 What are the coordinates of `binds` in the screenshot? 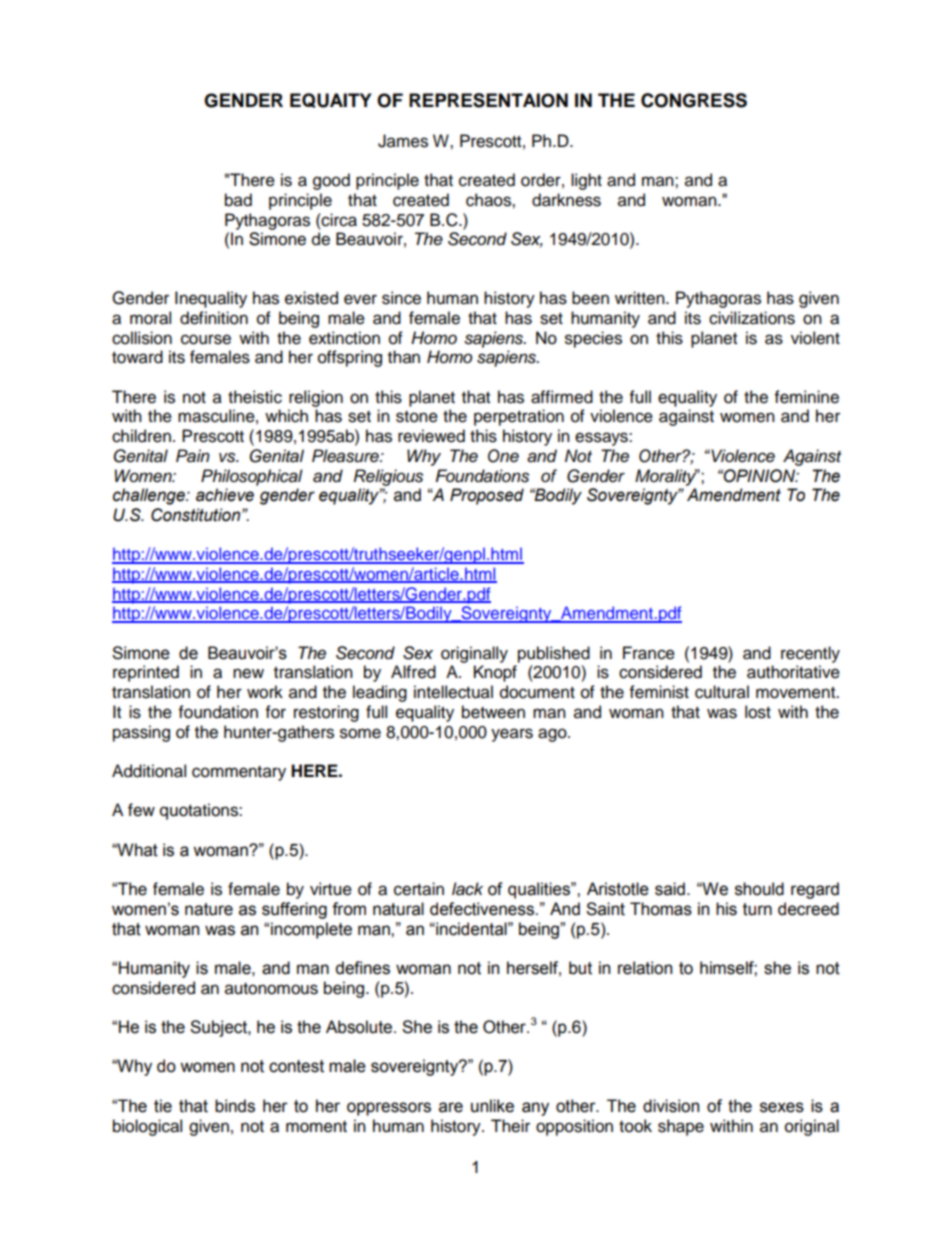 It's located at (235, 1106).
